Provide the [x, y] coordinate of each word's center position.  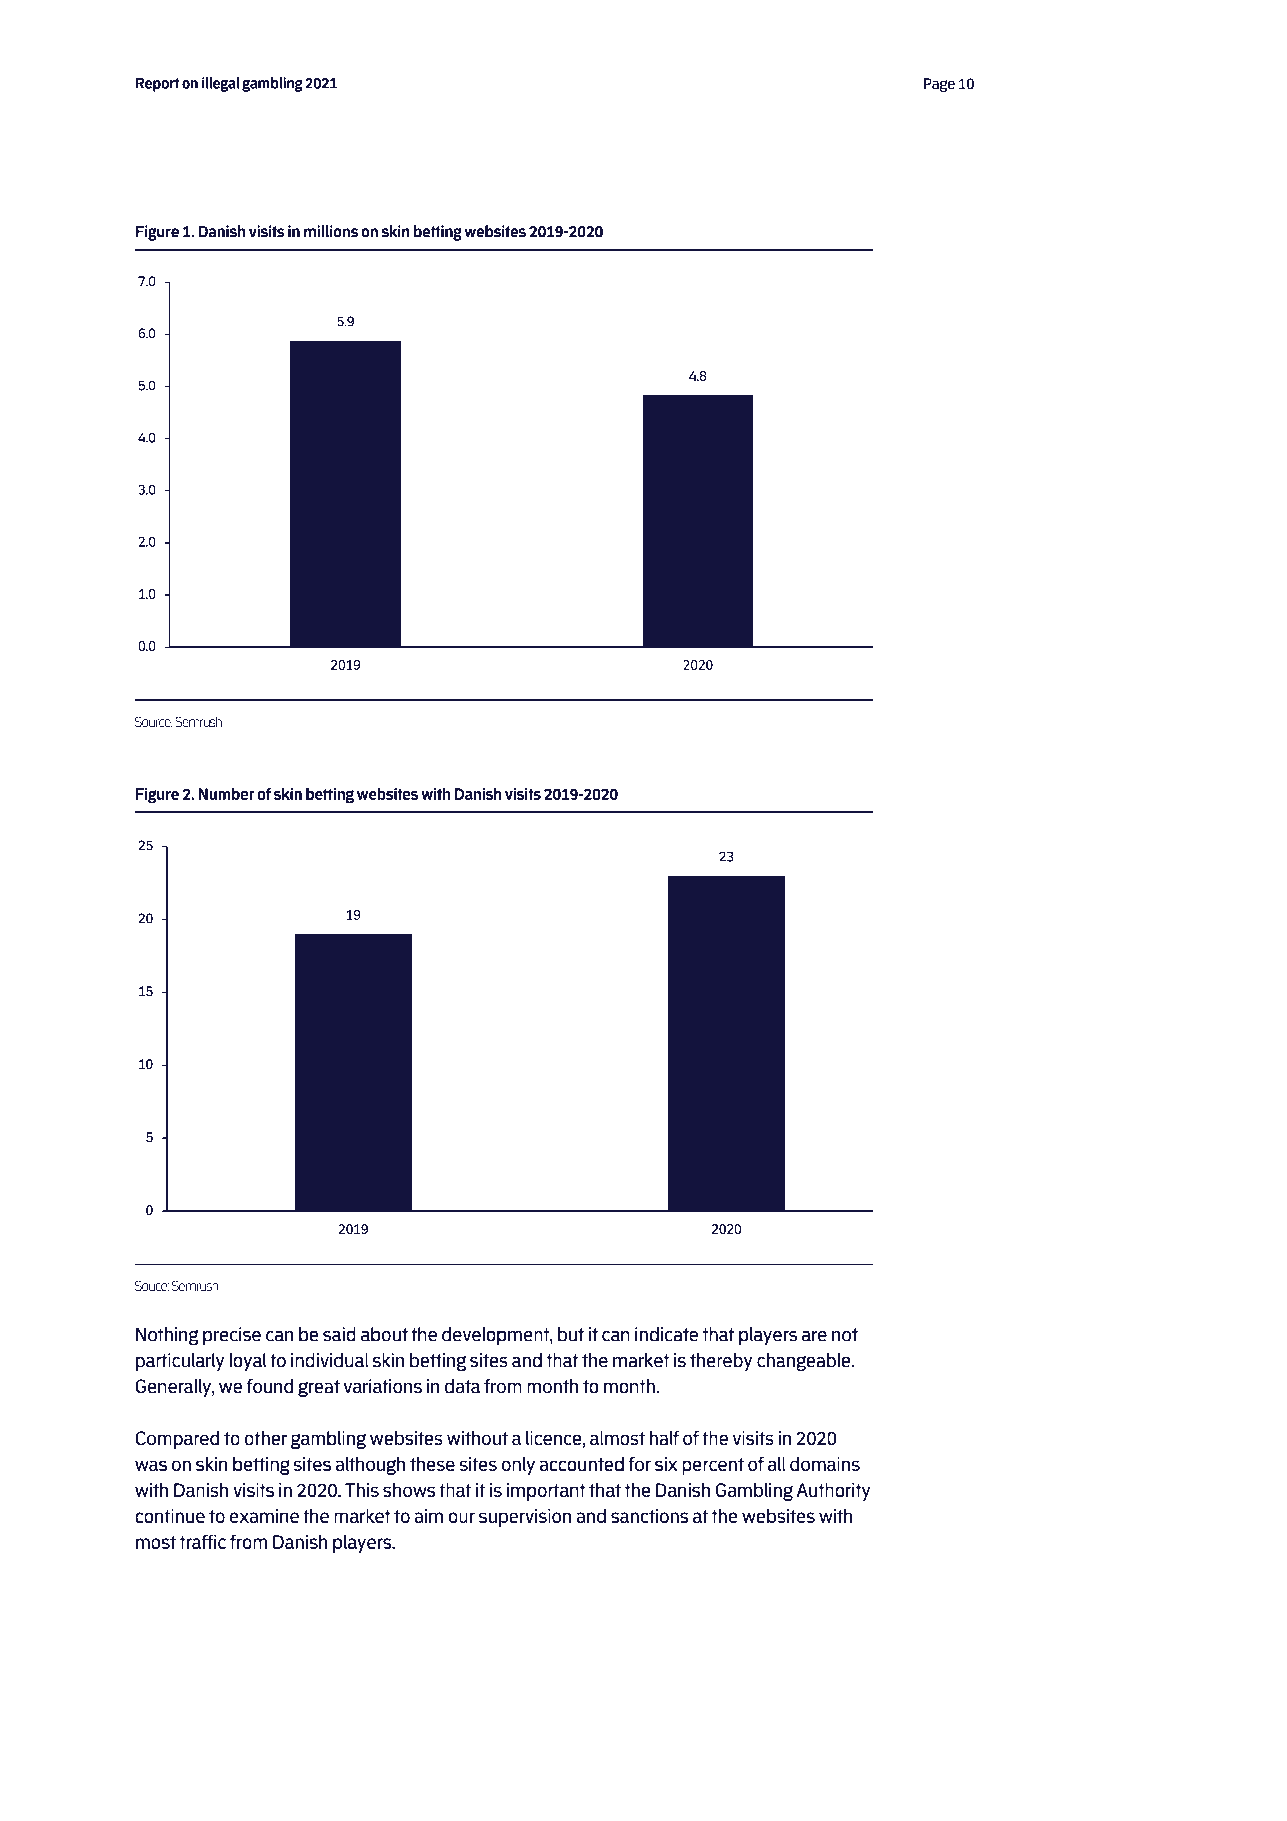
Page [939, 85]
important [546, 1492]
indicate [666, 1334]
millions [331, 231]
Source [154, 721]
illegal [220, 84]
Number [226, 794]
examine [264, 1516]
